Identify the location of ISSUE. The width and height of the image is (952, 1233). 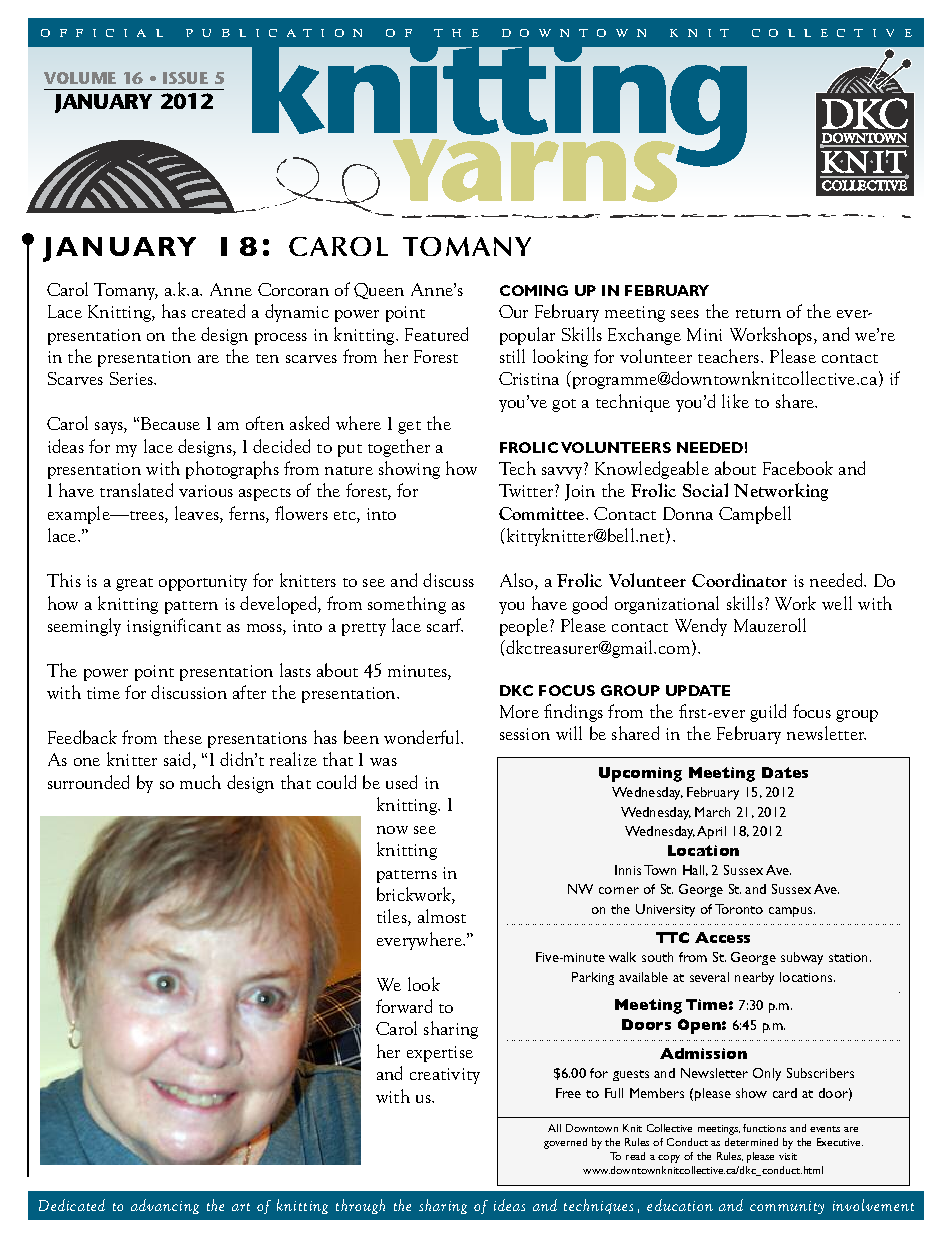
(185, 78).
